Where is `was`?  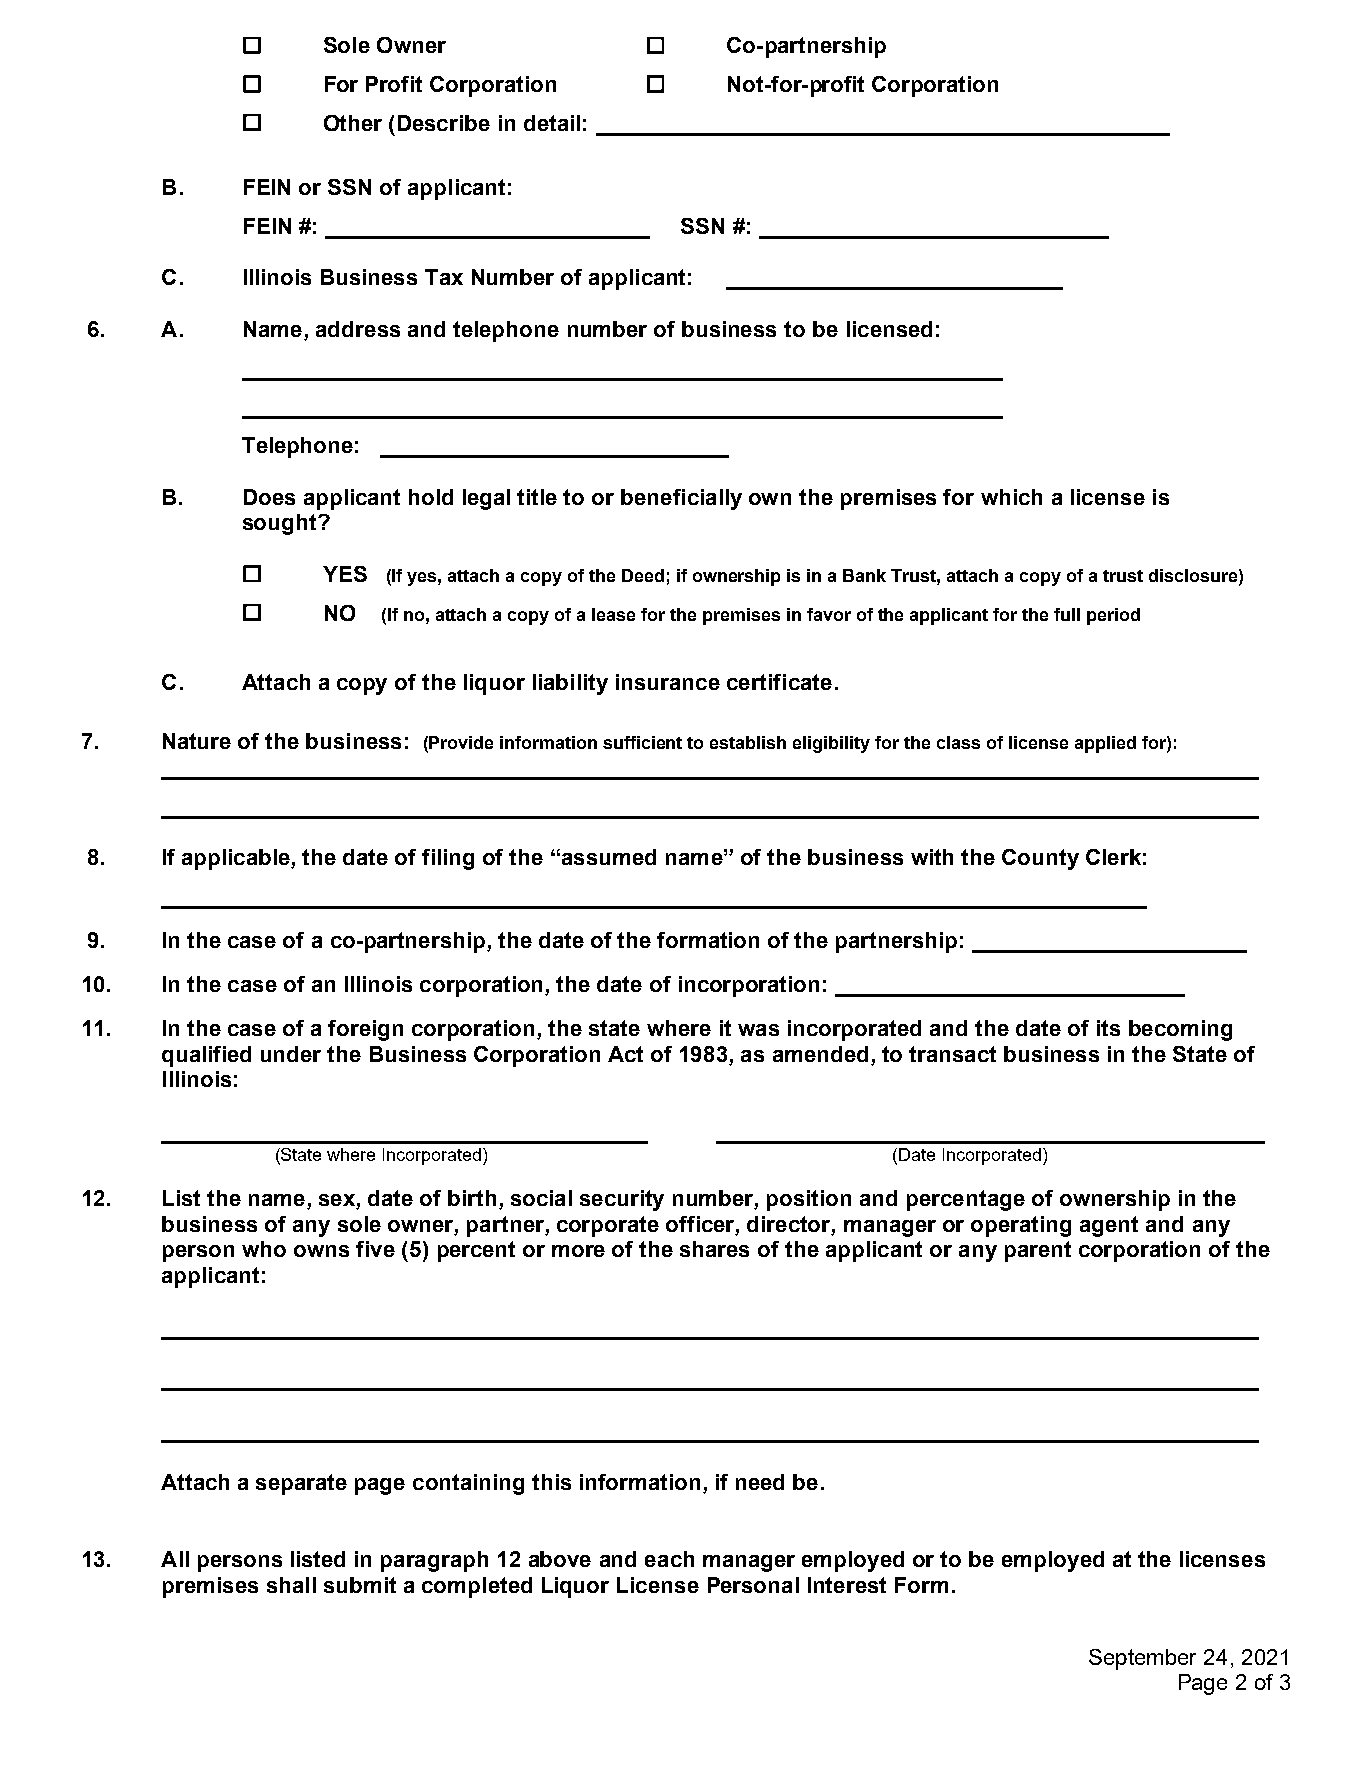
was is located at coordinates (758, 1030).
